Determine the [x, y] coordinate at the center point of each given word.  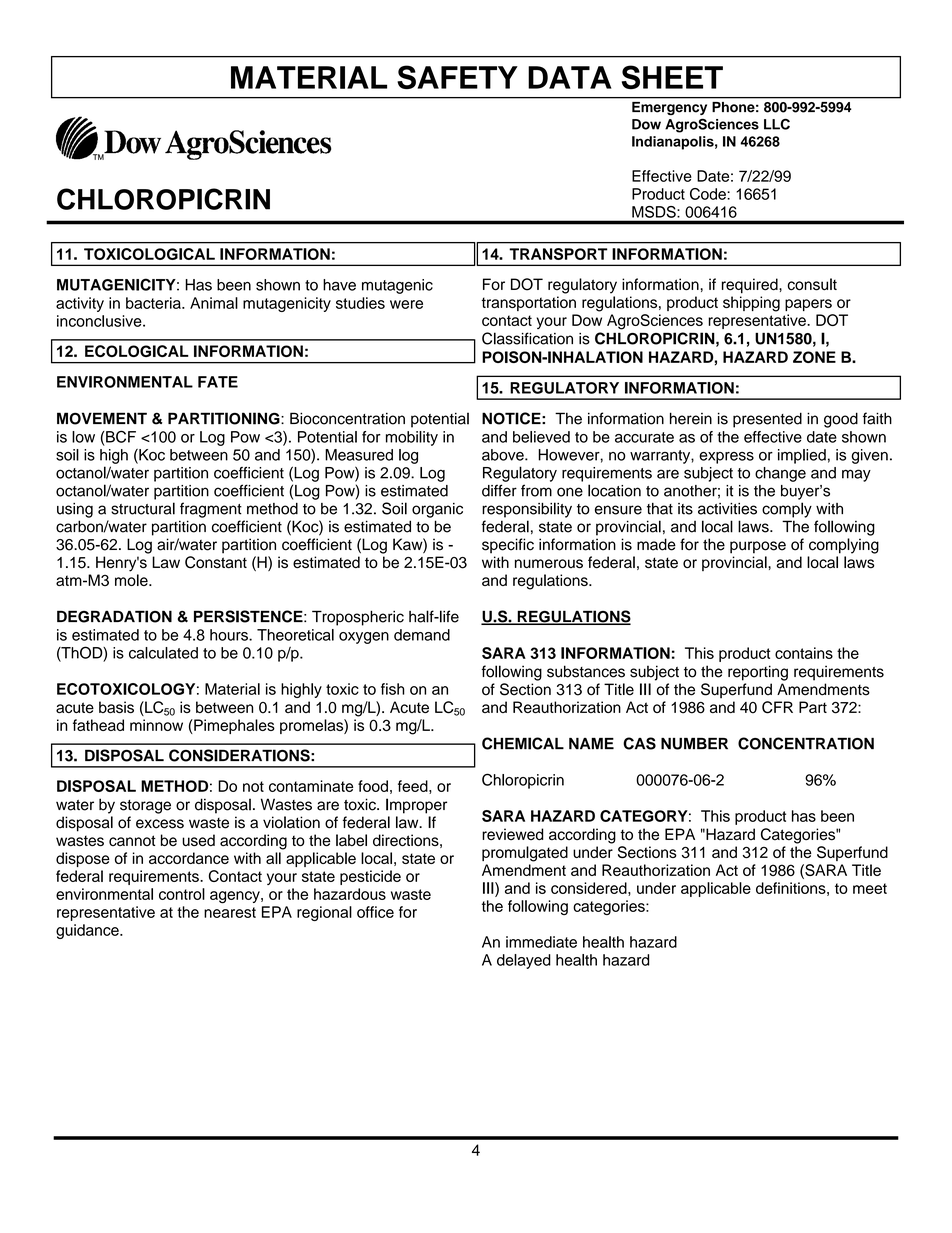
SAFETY [457, 77]
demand [422, 635]
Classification [527, 338]
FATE [218, 382]
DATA [570, 77]
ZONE [814, 357]
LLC [777, 124]
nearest [230, 912]
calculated [163, 653]
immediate [541, 942]
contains [804, 653]
